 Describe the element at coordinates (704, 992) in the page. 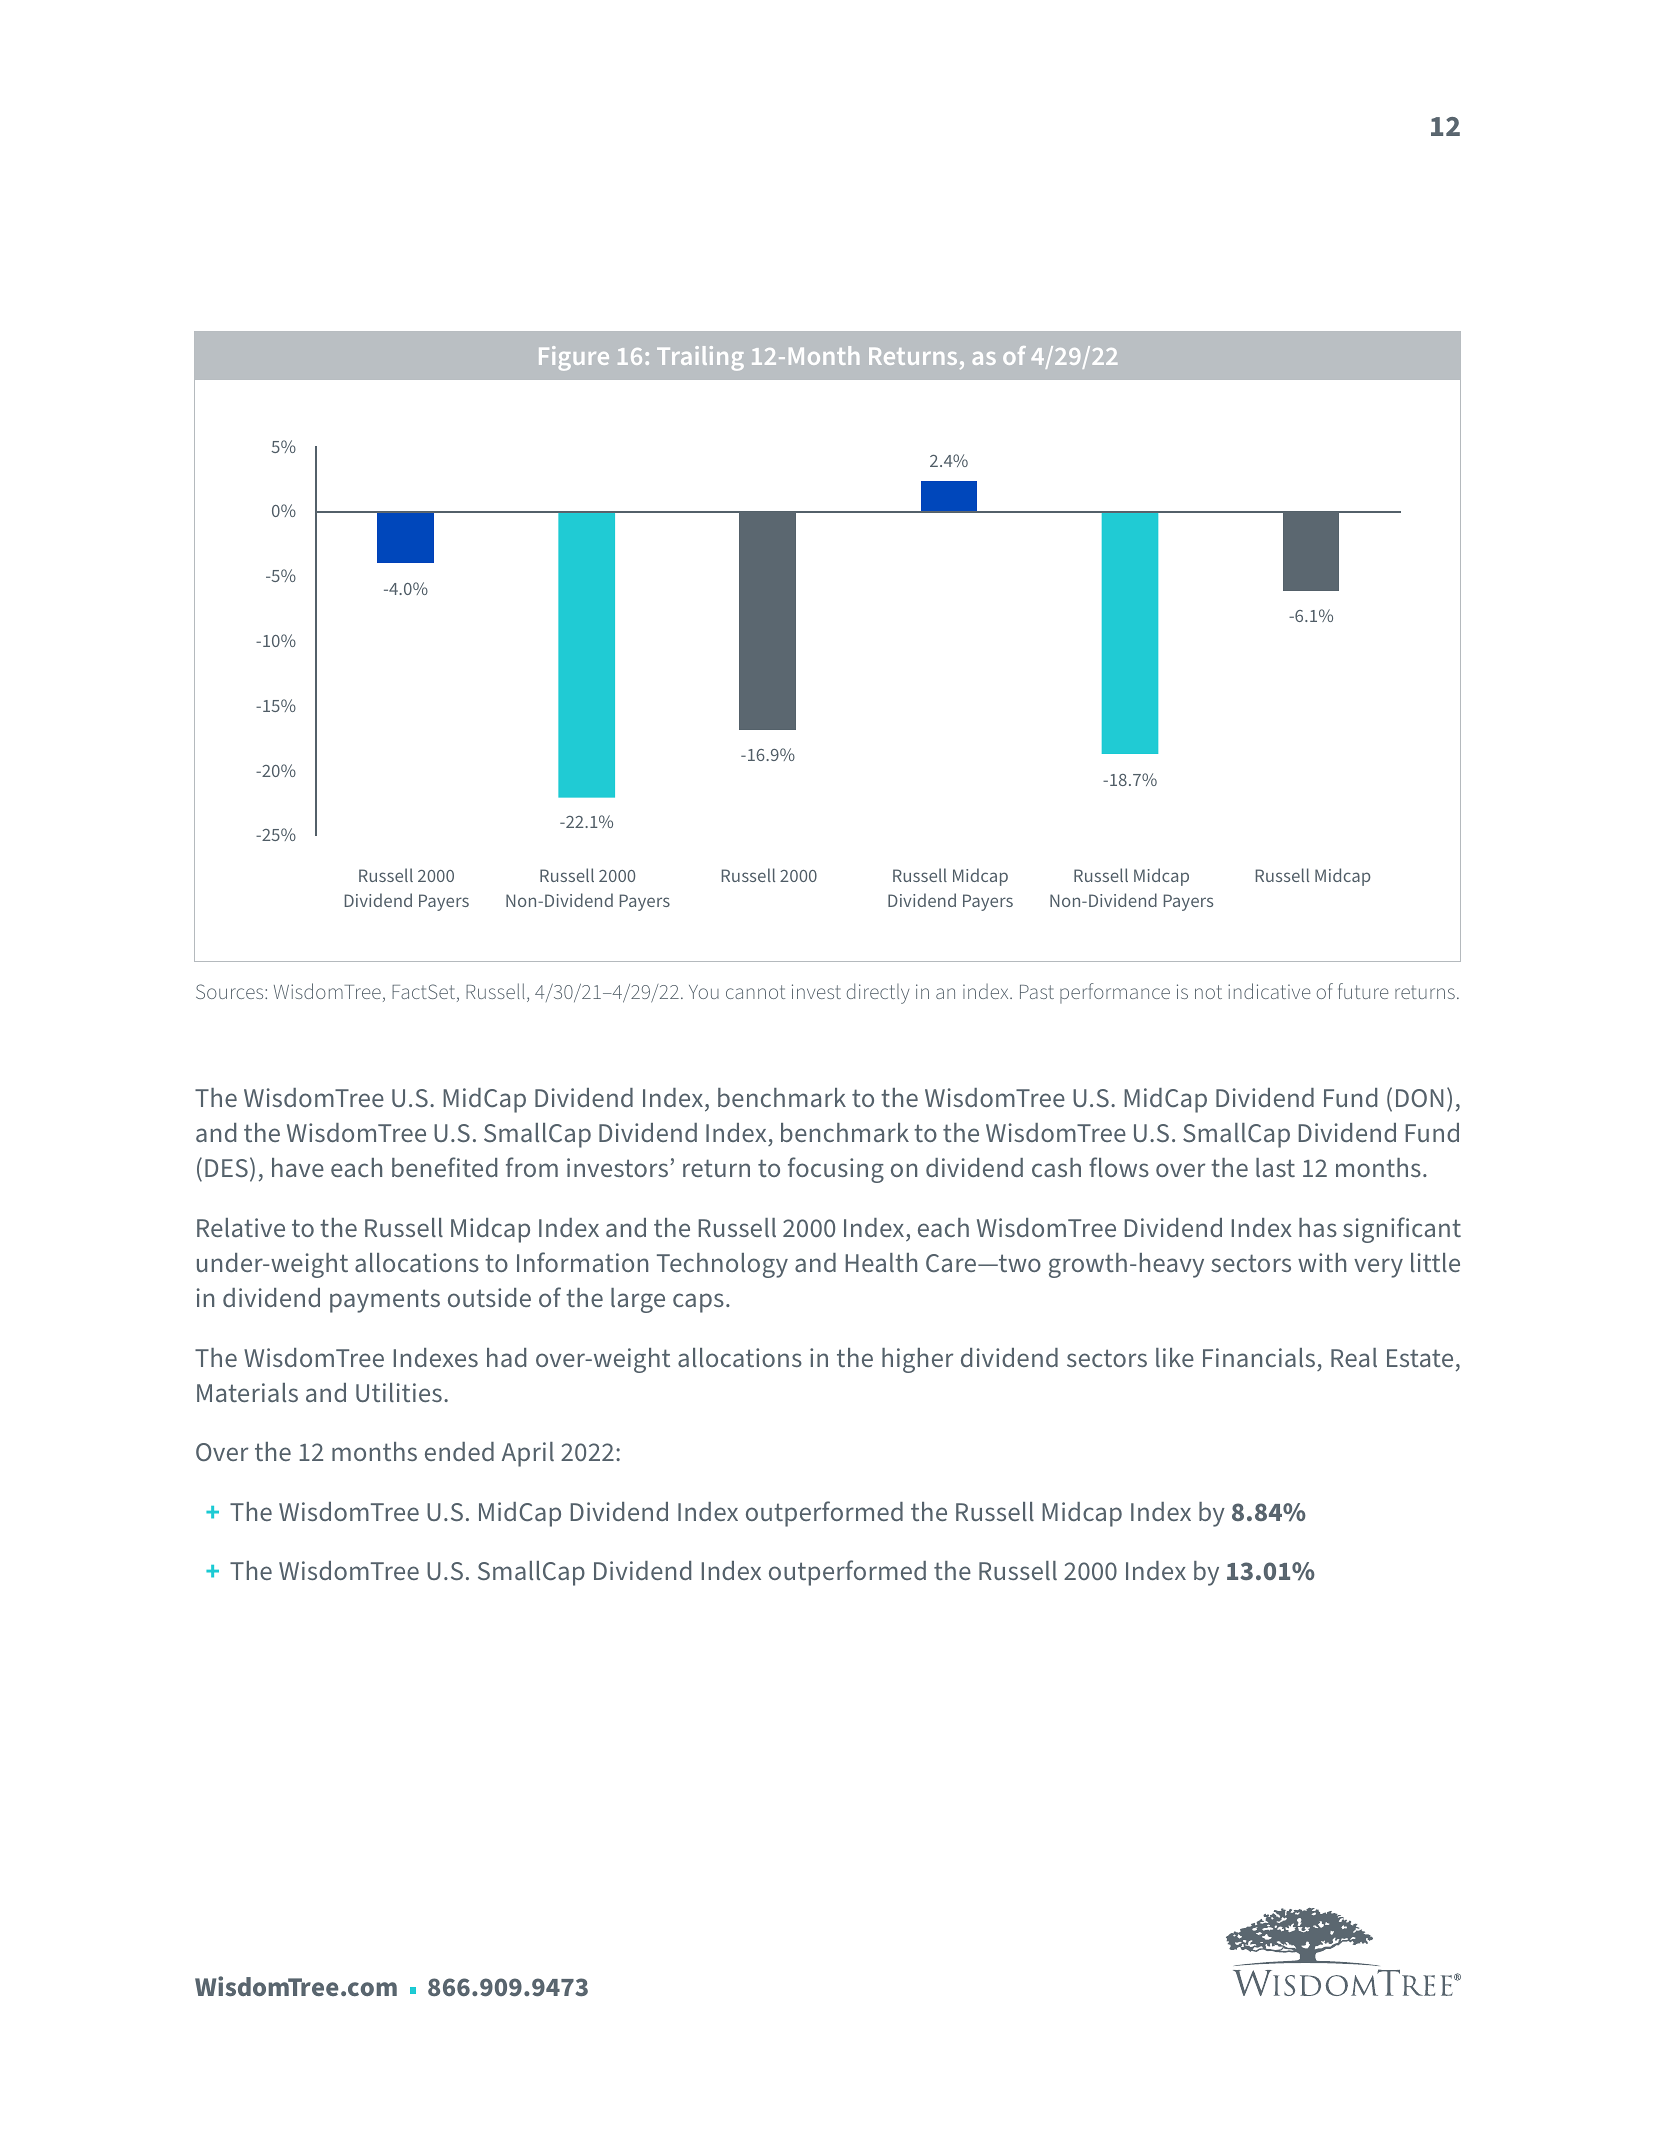

I see `You` at that location.
